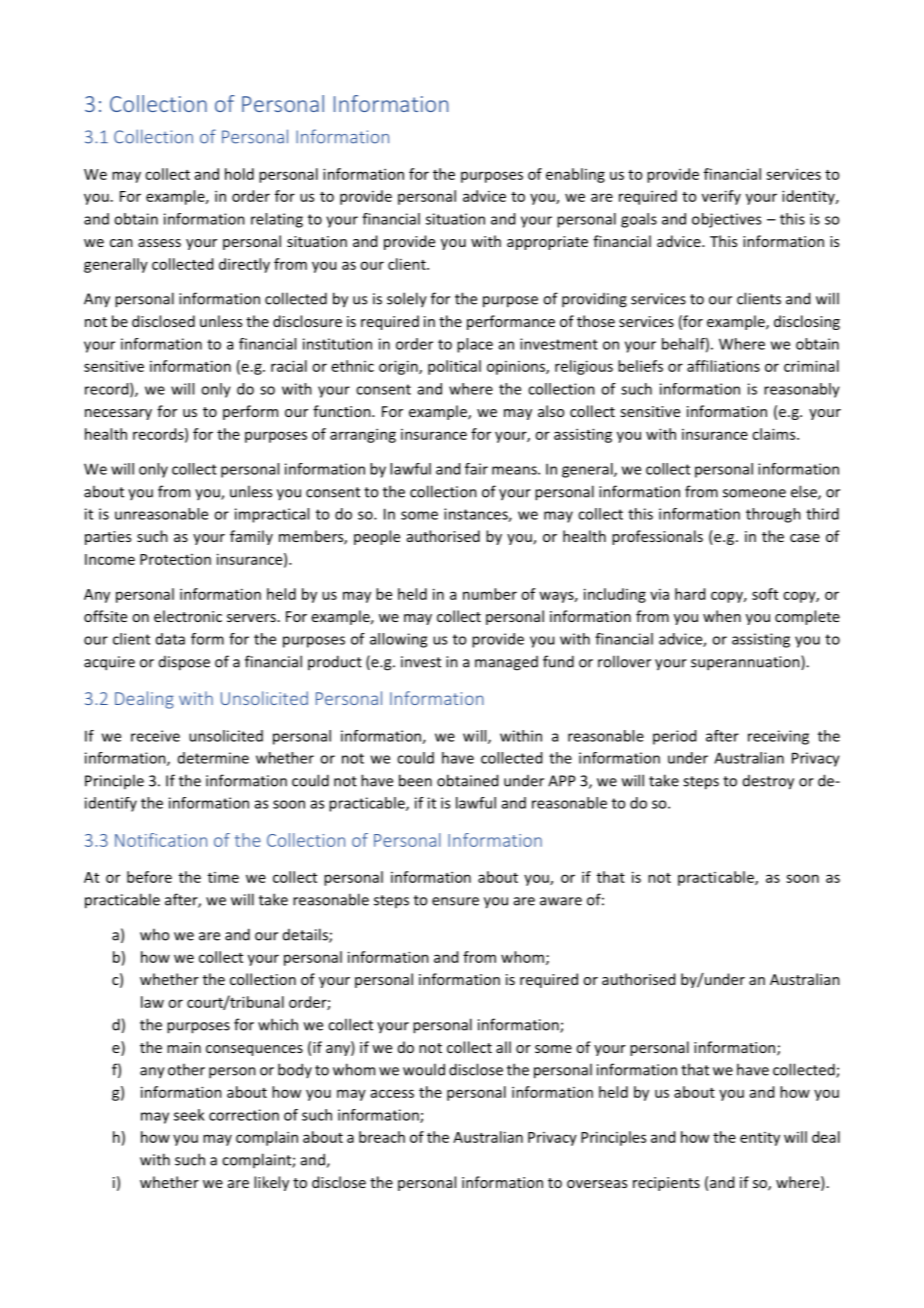 The height and width of the screenshot is (1308, 924). I want to click on managed, so click(506, 663).
